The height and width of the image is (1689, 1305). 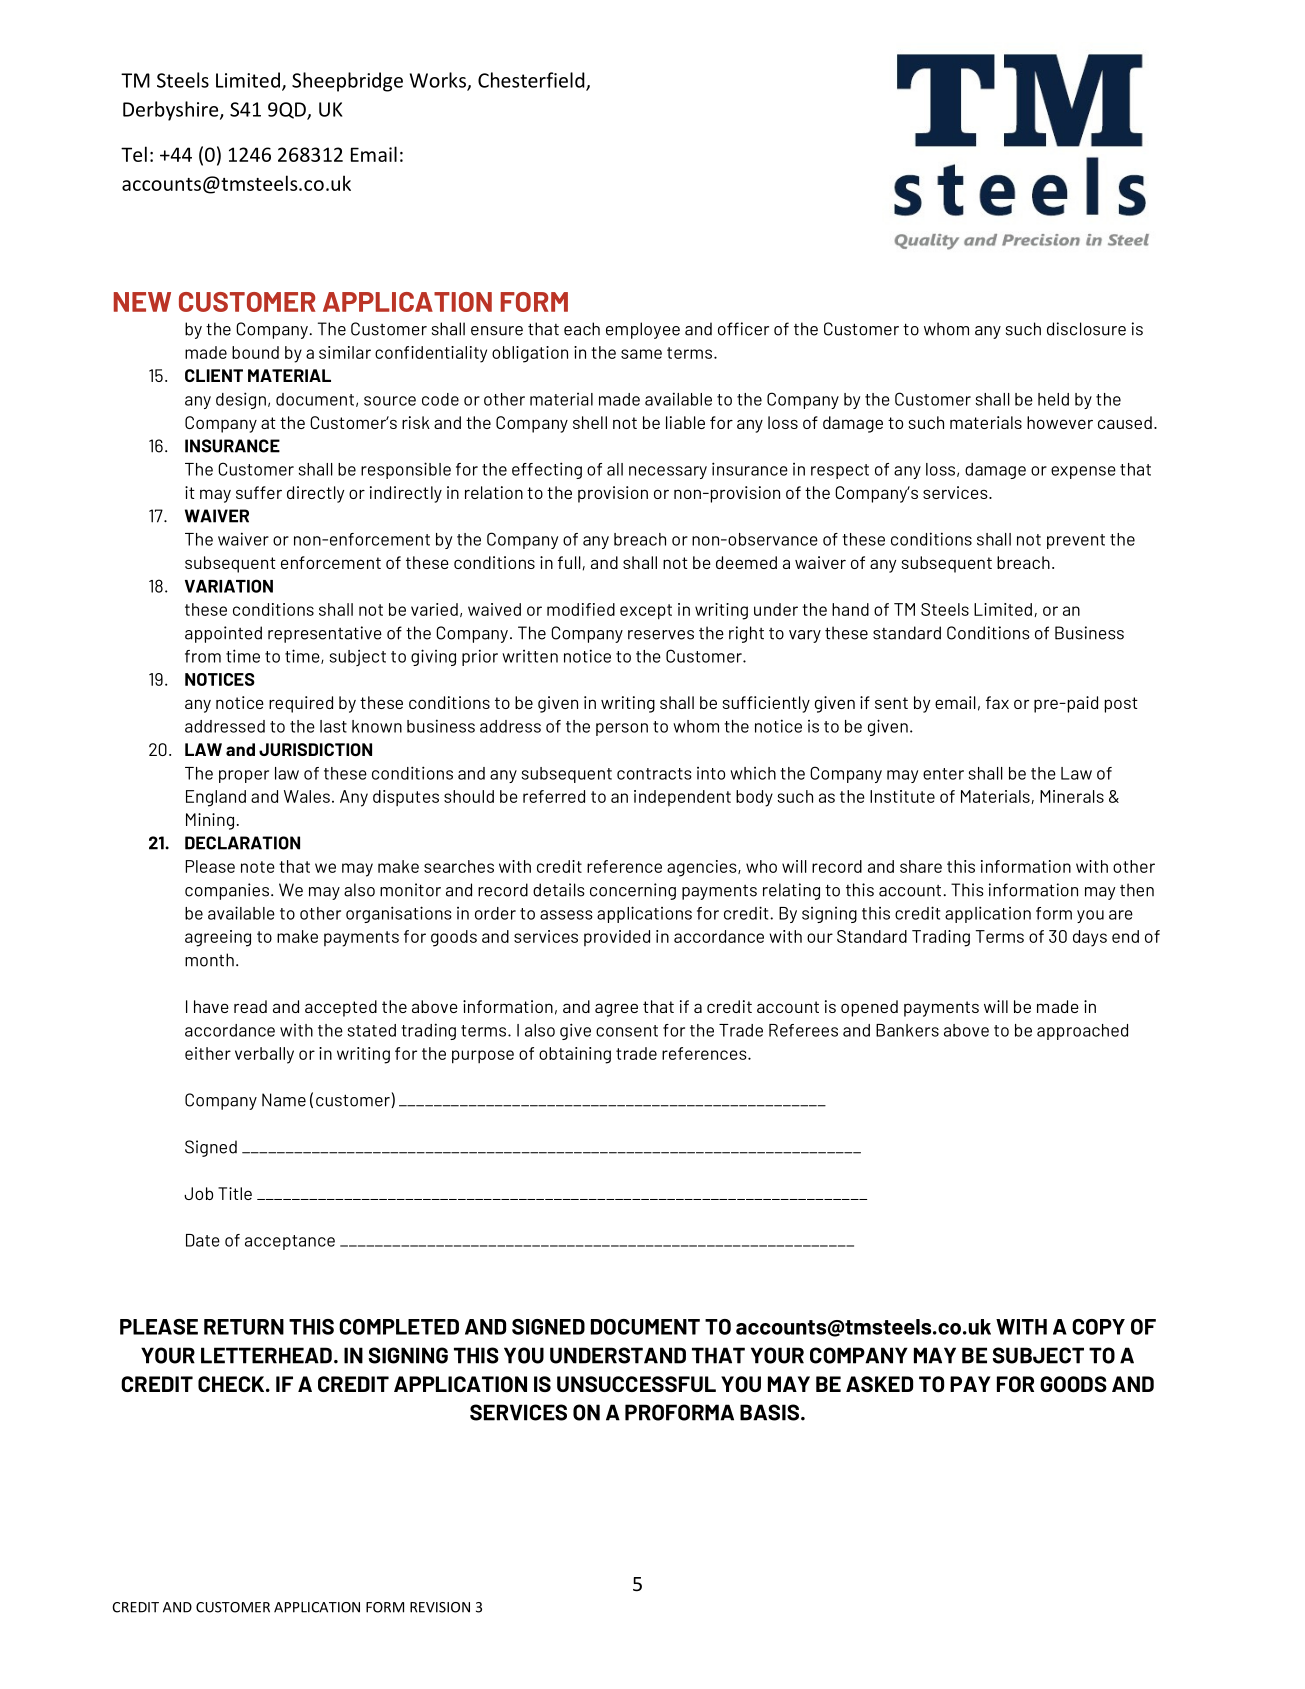 What do you see at coordinates (284, 1100) in the image?
I see `Name` at bounding box center [284, 1100].
